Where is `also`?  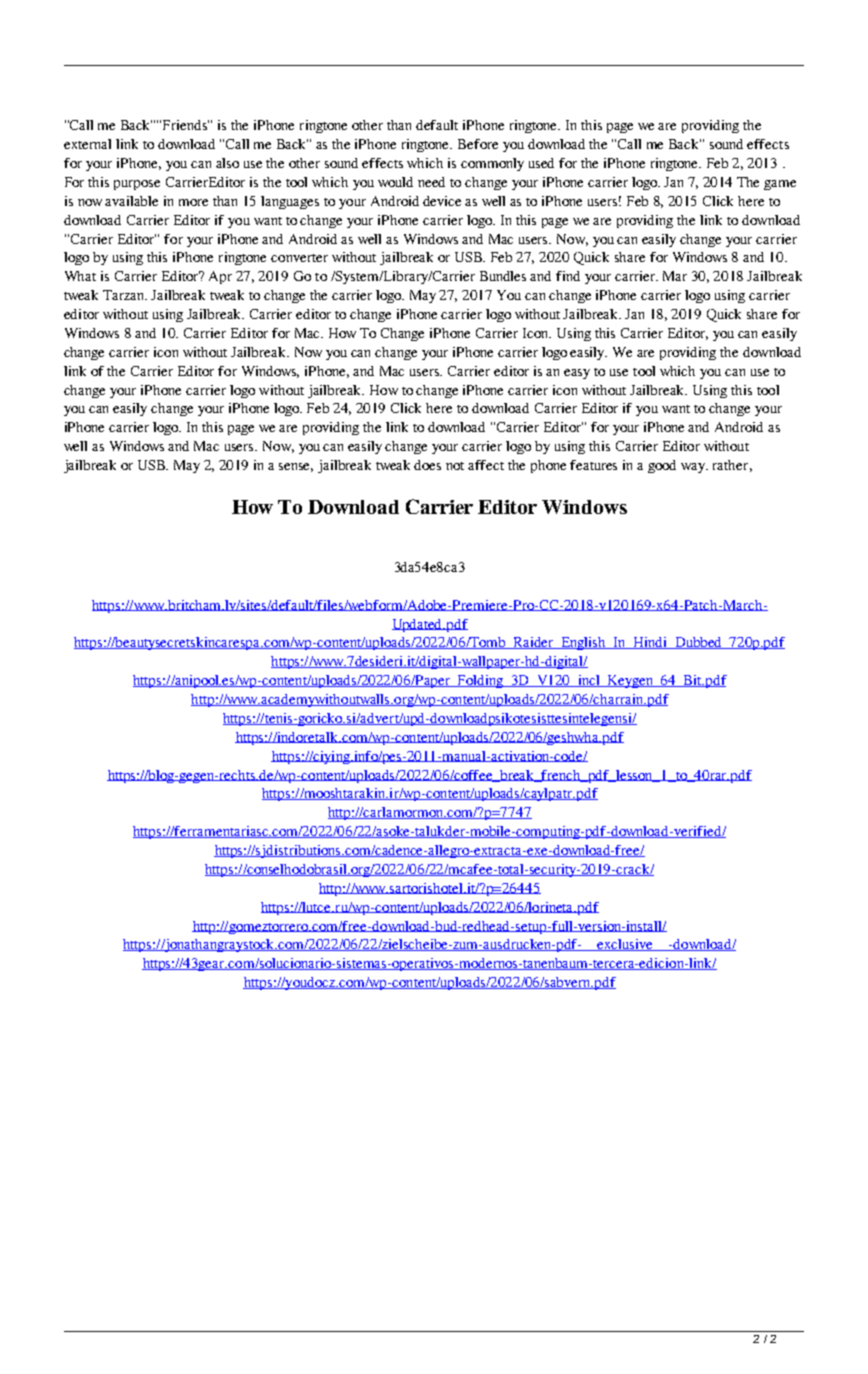 also is located at coordinates (227, 163).
